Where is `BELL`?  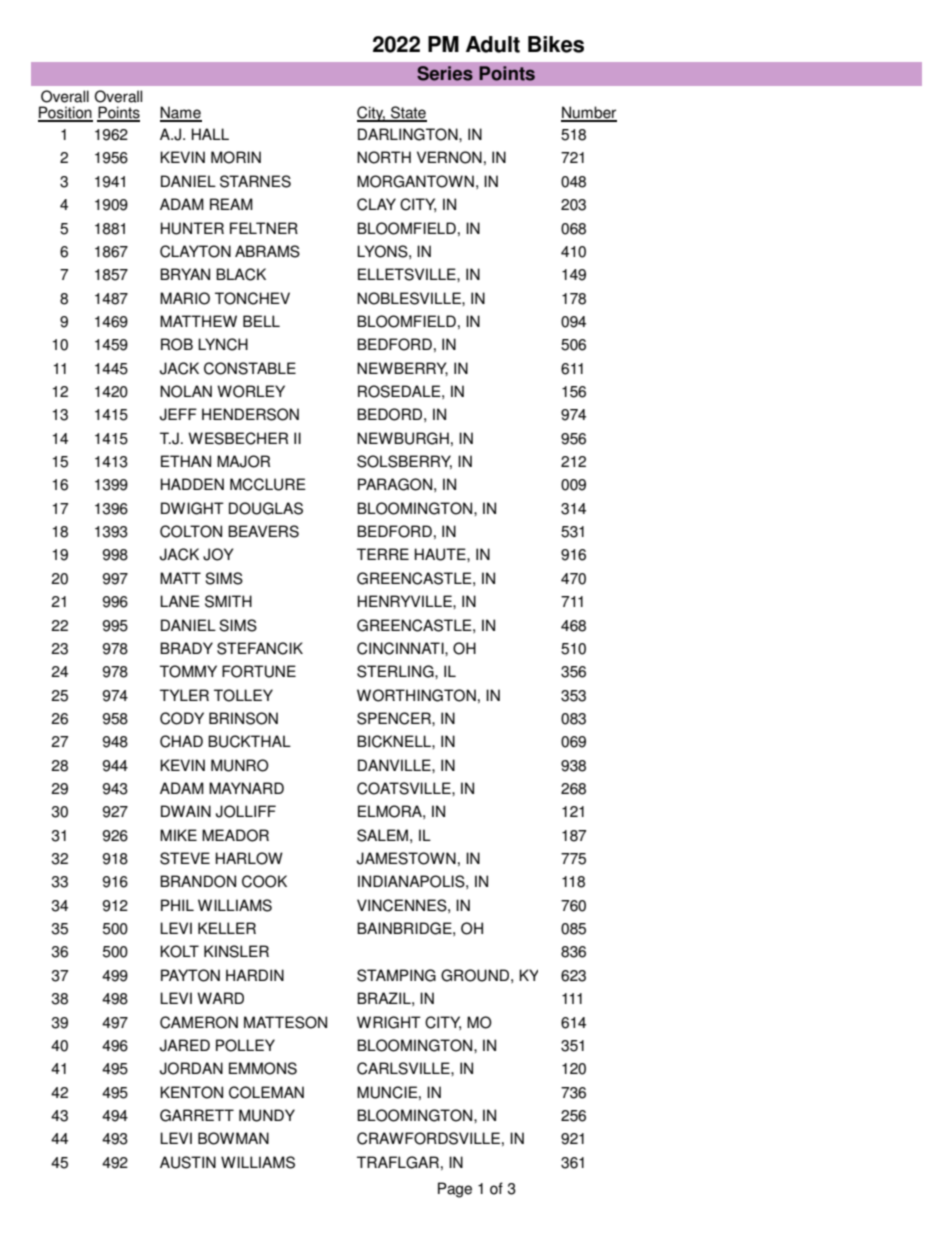 BELL is located at coordinates (261, 321).
